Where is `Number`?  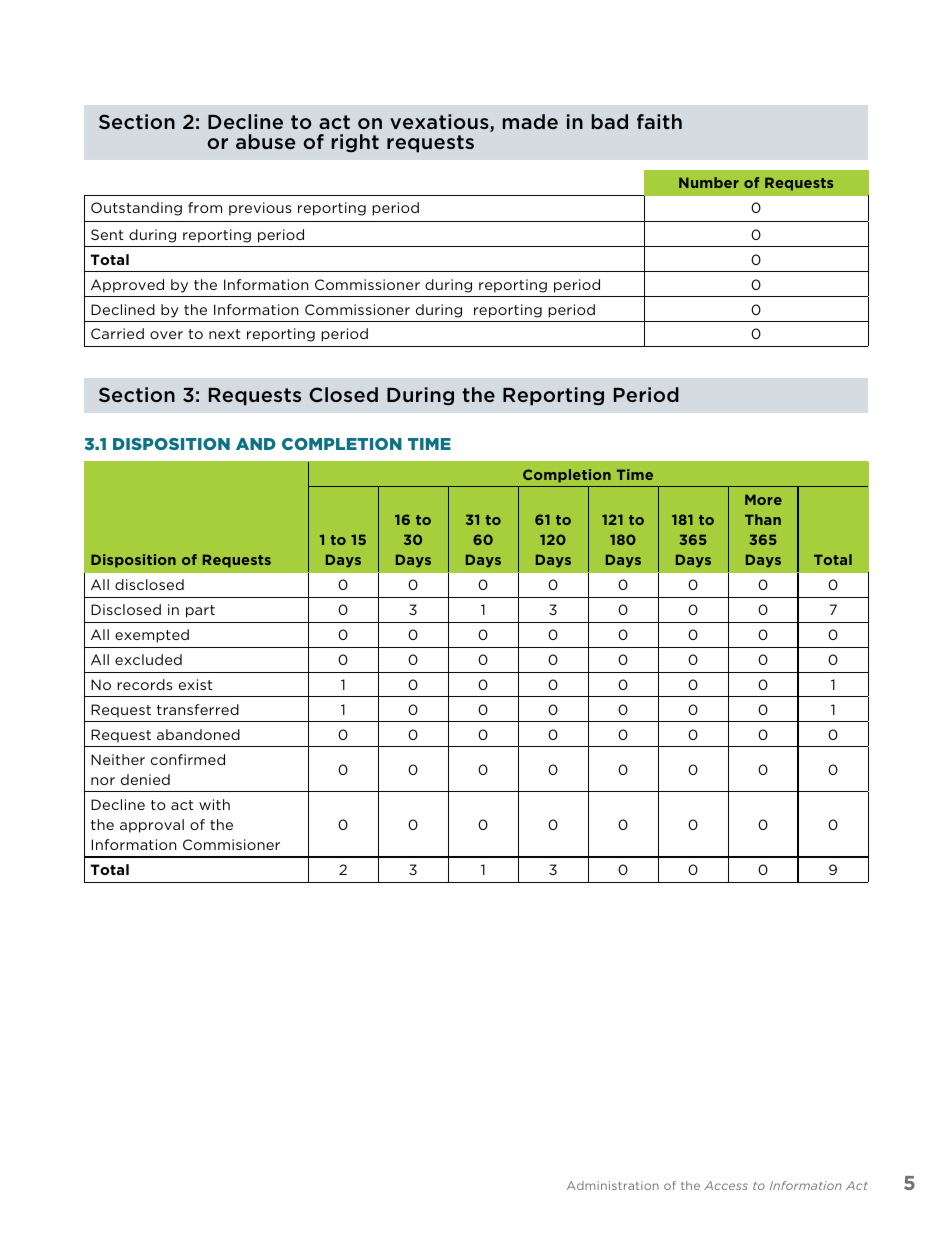 Number is located at coordinates (709, 182).
